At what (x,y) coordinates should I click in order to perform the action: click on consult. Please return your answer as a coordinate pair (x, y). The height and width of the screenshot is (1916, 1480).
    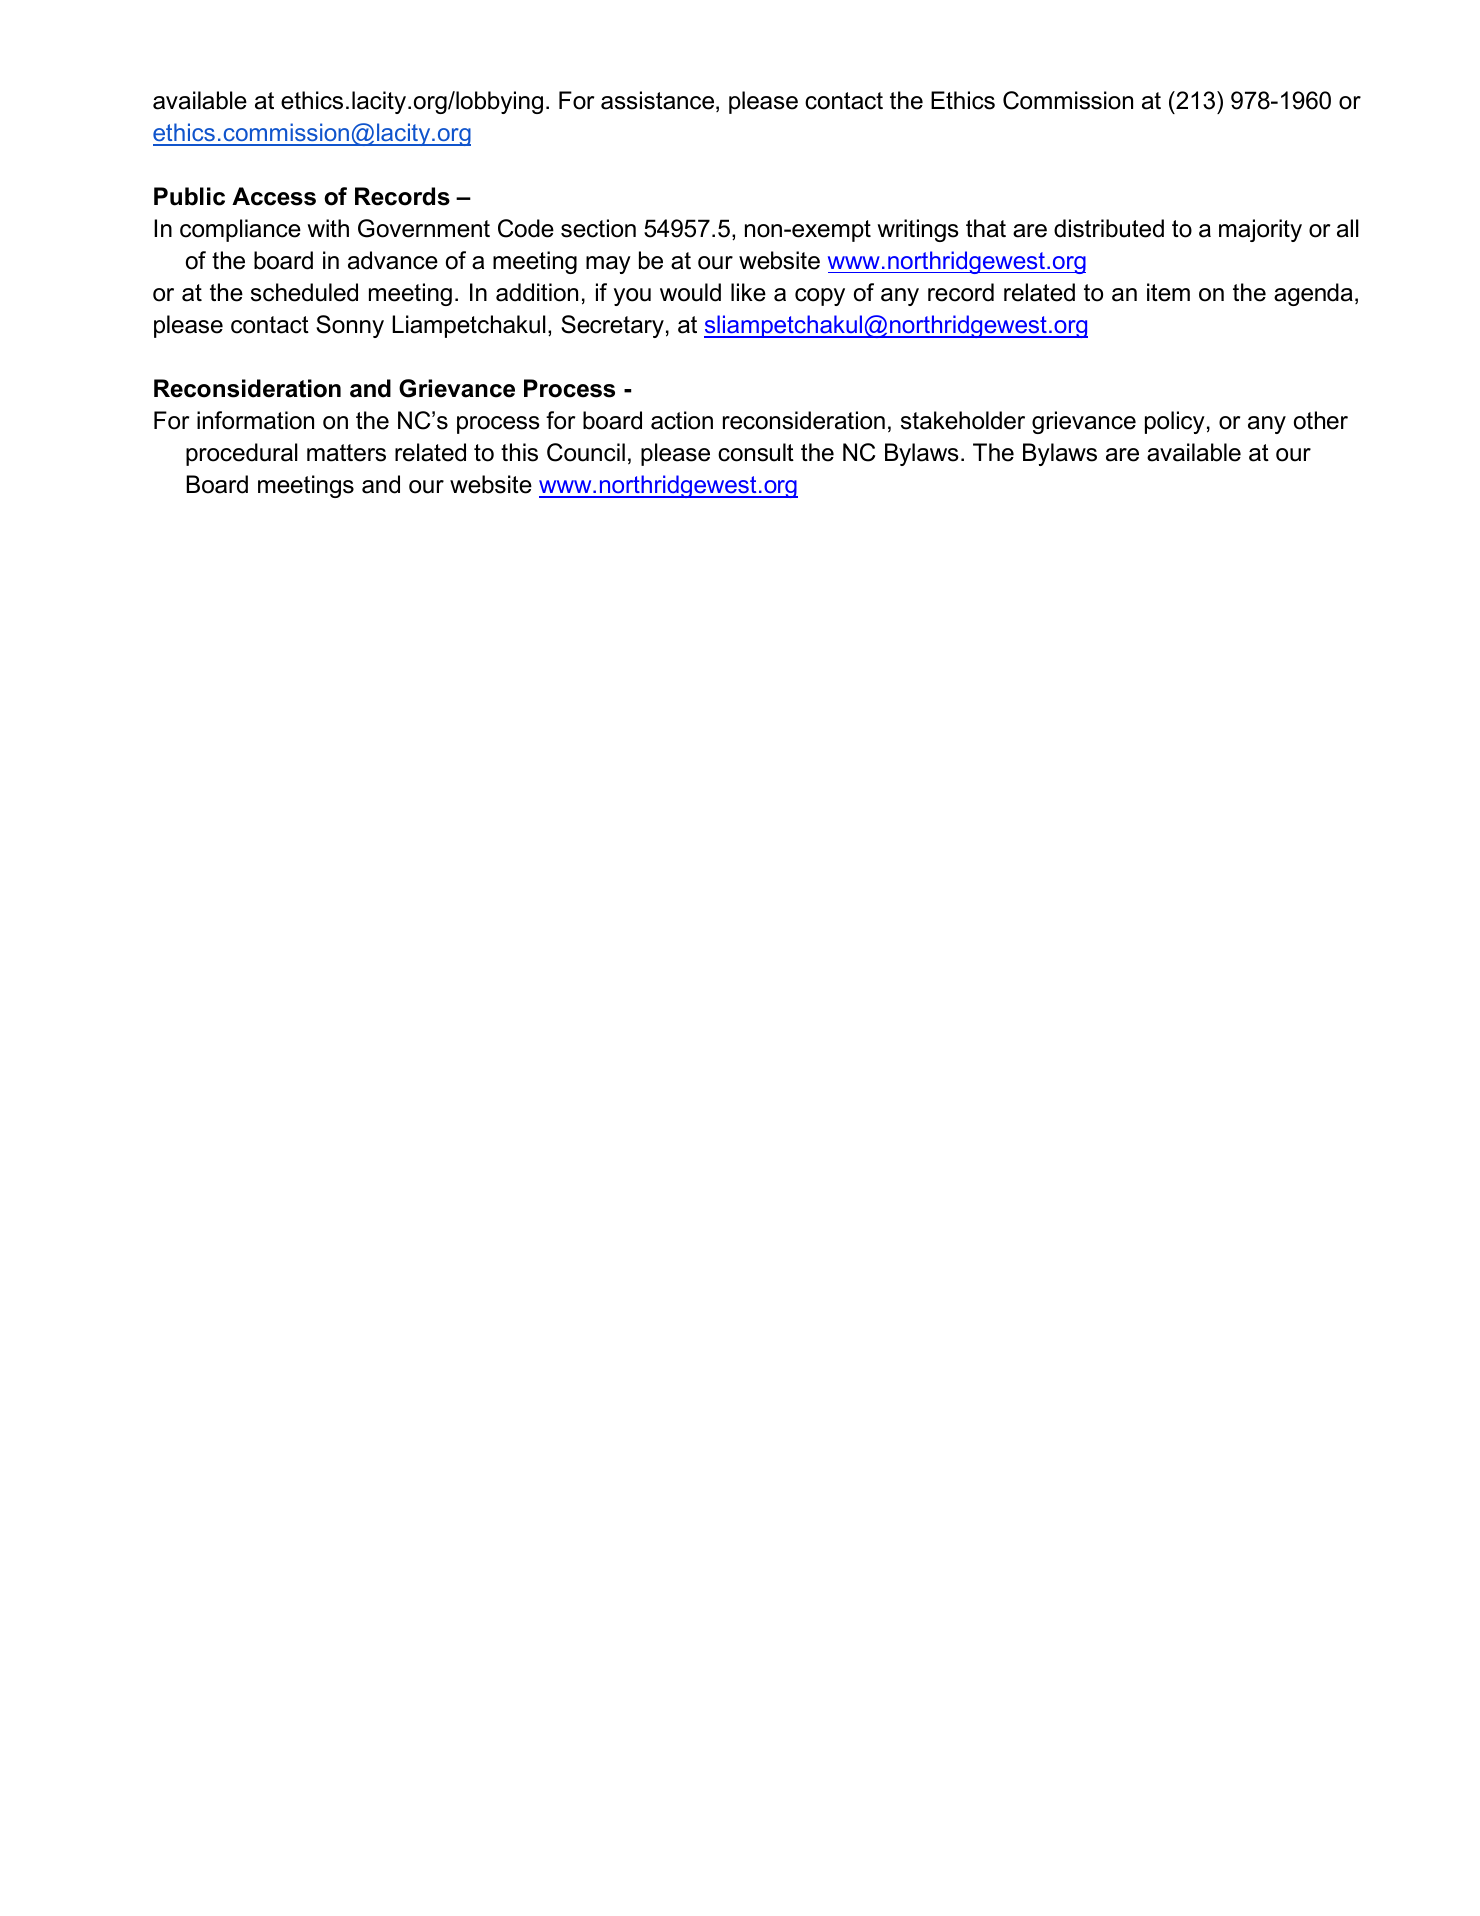
    Looking at the image, I should click on (756, 452).
